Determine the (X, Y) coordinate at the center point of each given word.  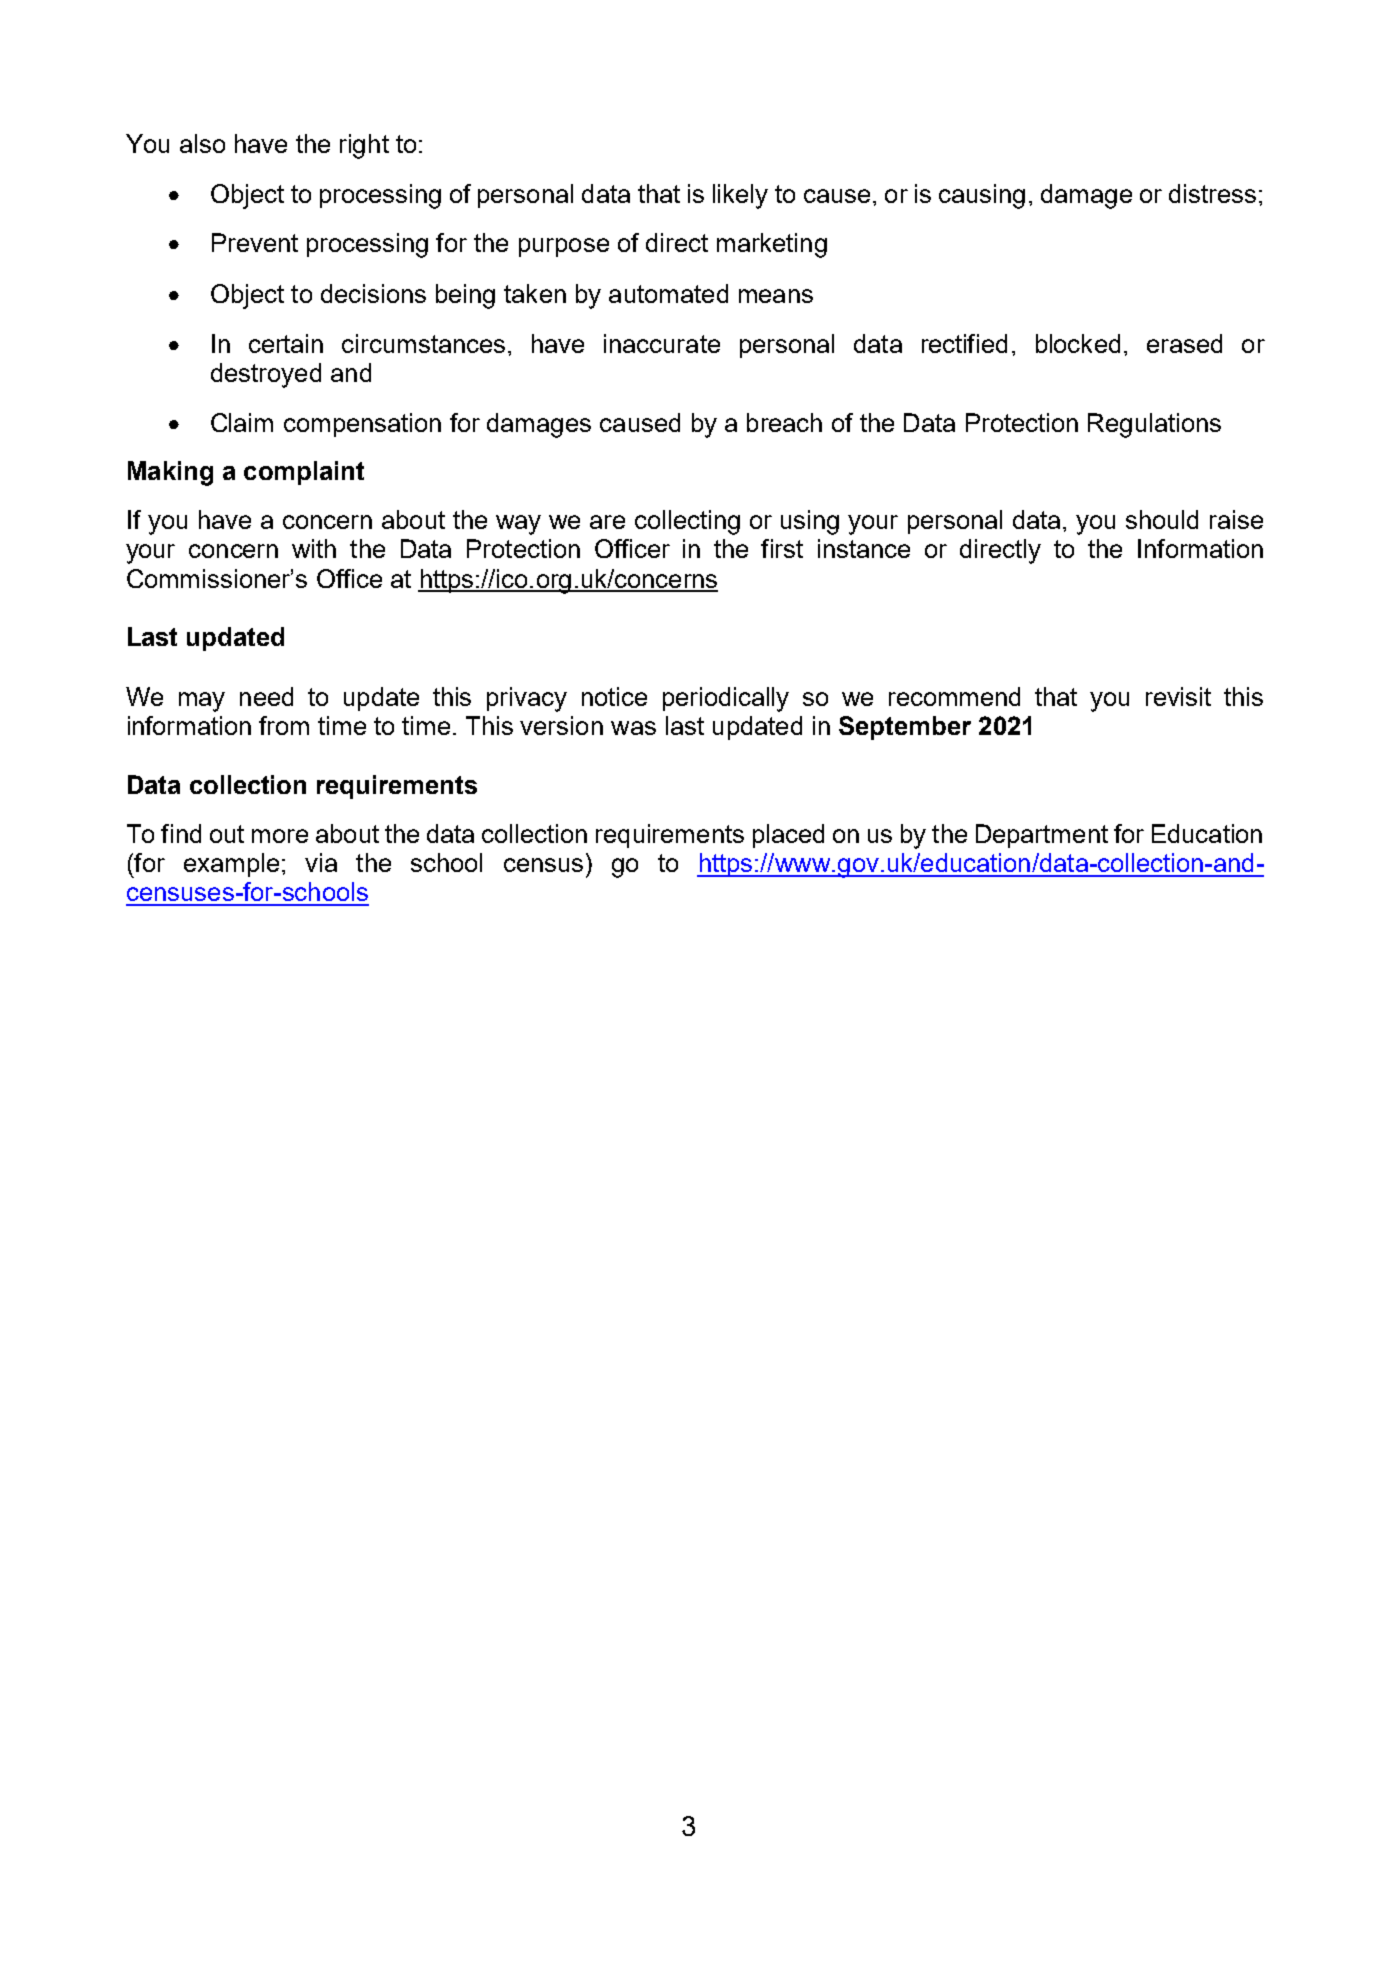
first (782, 548)
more (280, 836)
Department (1042, 836)
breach (784, 422)
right (364, 146)
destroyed (266, 375)
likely (740, 196)
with (314, 548)
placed (788, 836)
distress (1212, 193)
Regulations (1154, 425)
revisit (1178, 696)
